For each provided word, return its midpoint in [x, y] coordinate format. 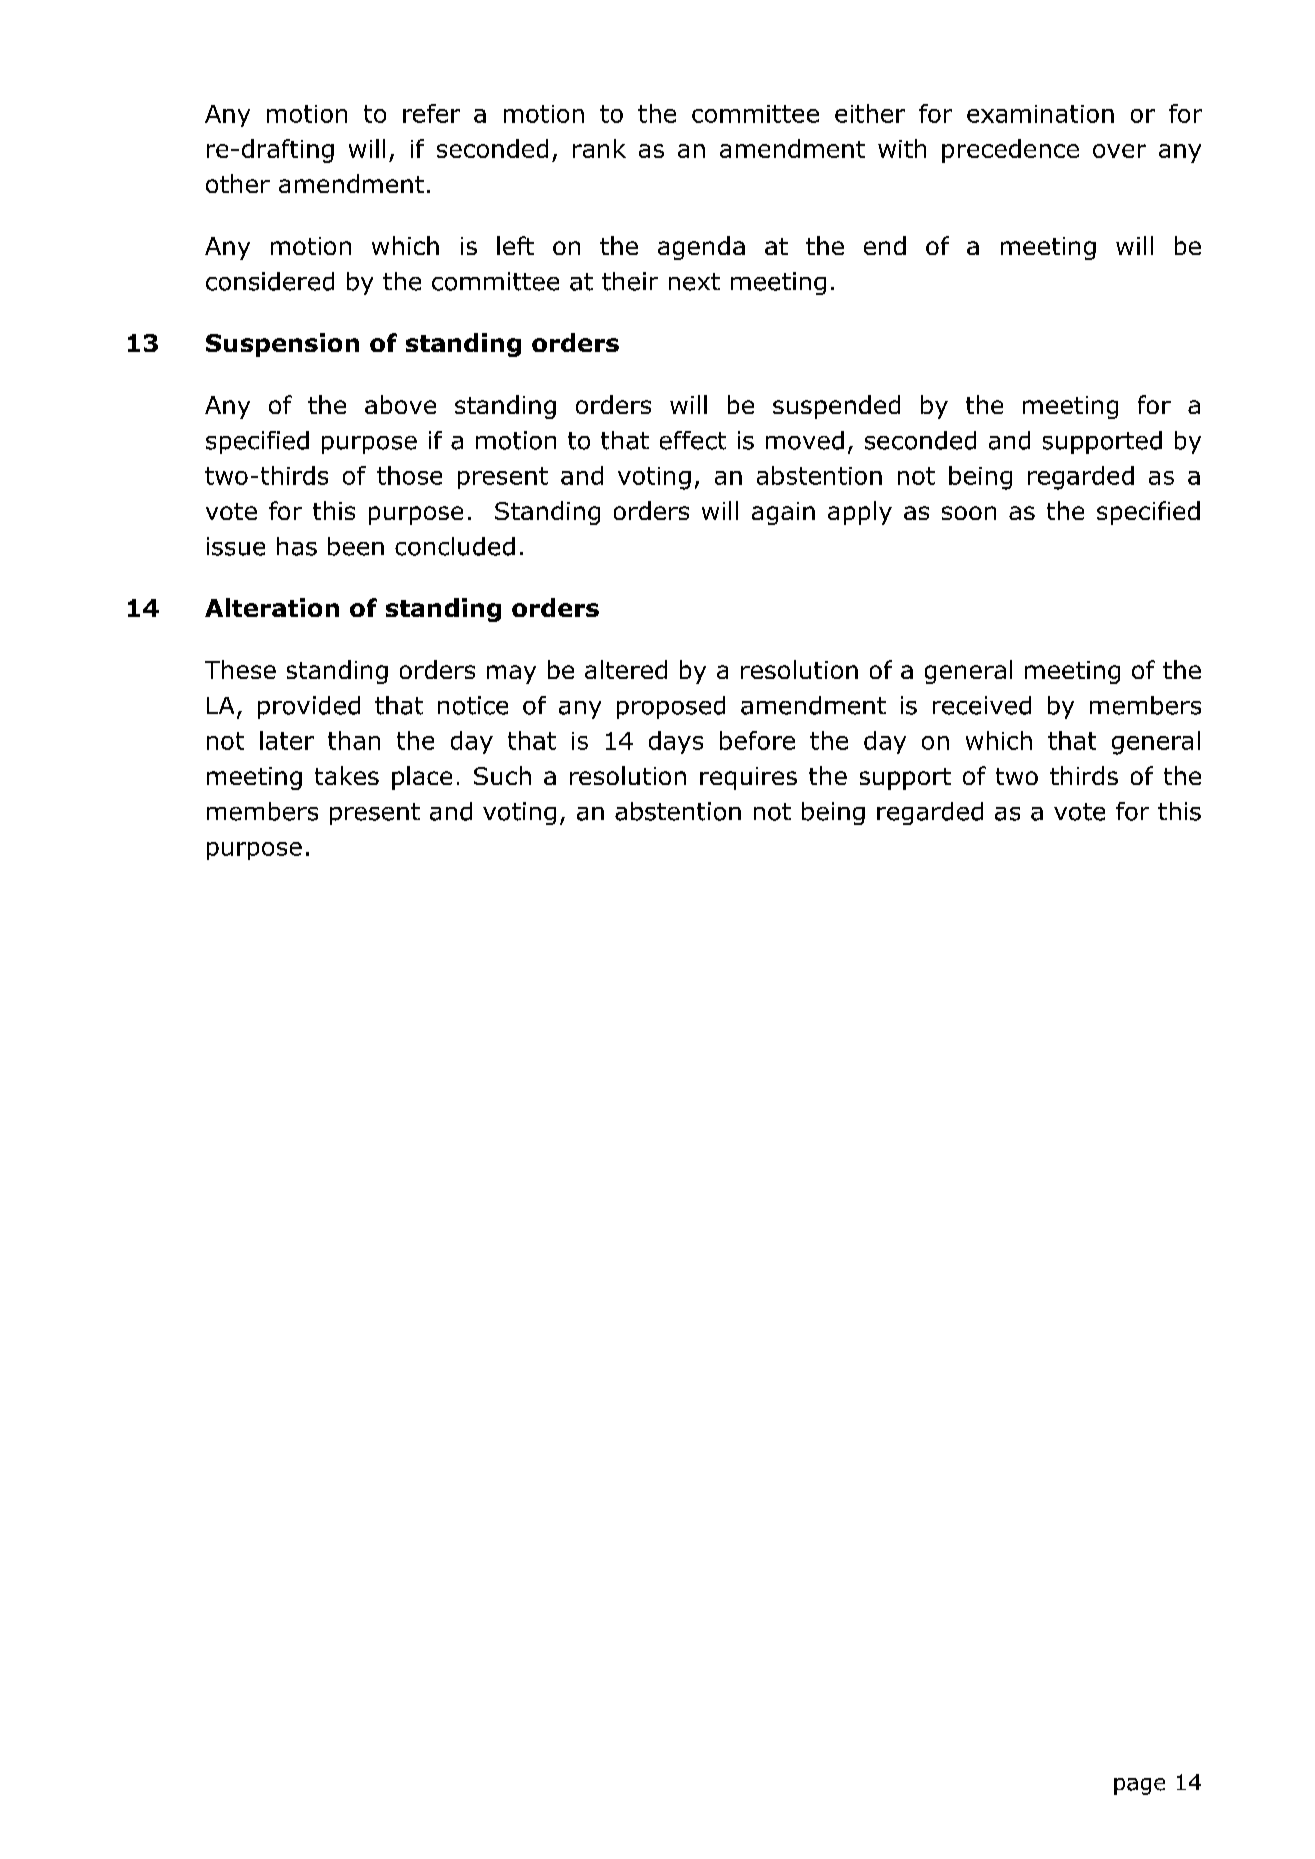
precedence [1010, 151]
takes [347, 775]
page [1139, 1786]
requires [748, 778]
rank [599, 148]
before [757, 740]
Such [502, 775]
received [982, 705]
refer [431, 113]
